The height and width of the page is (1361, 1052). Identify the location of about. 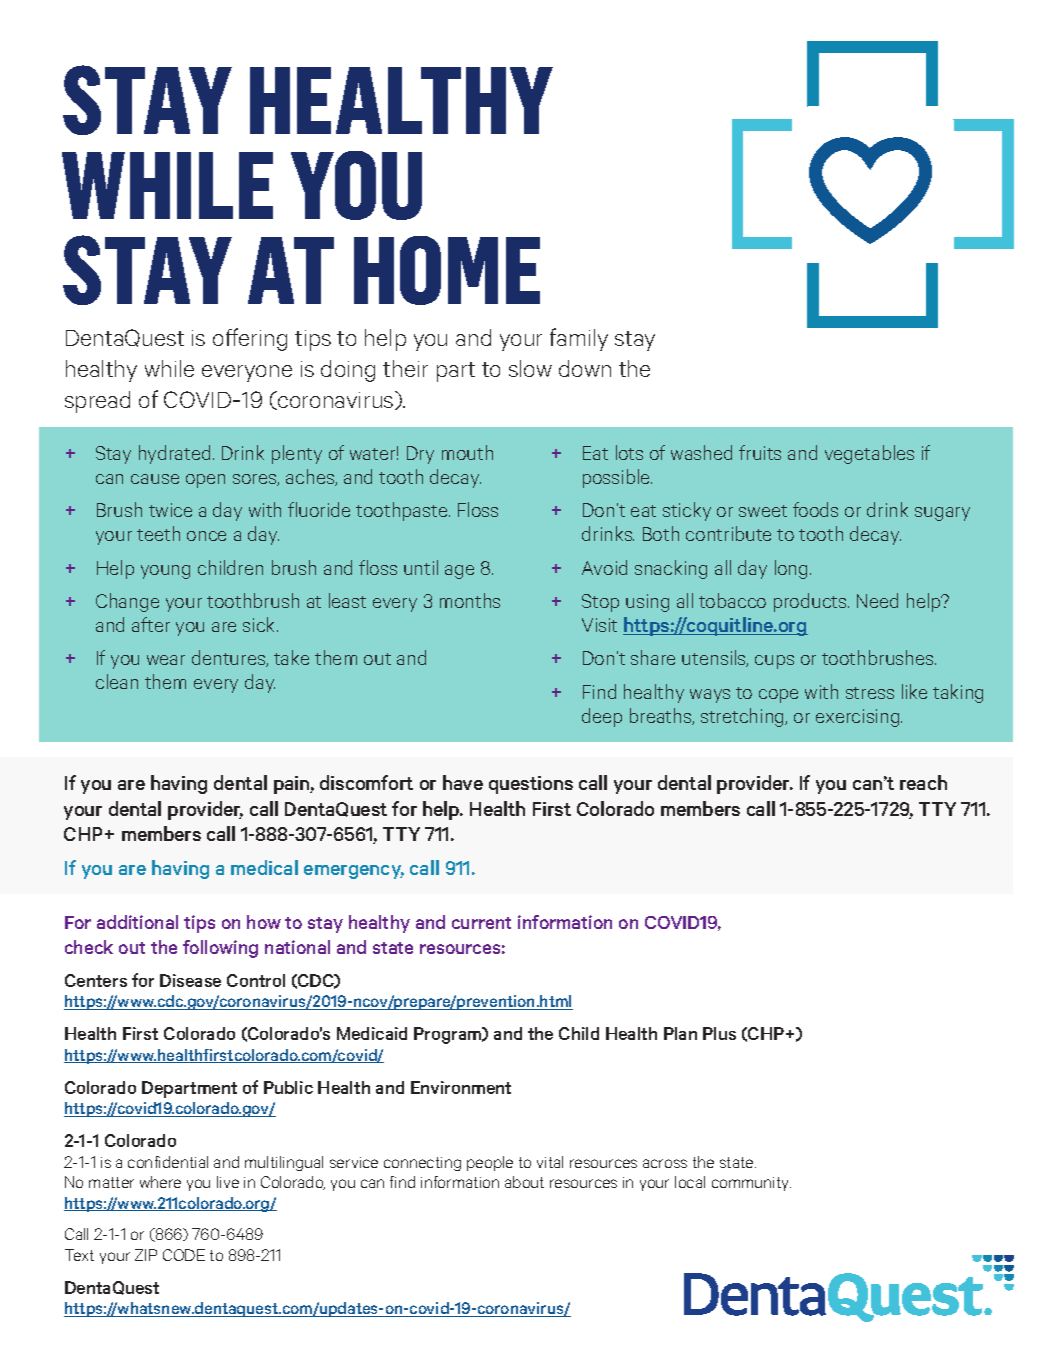
(524, 1182).
